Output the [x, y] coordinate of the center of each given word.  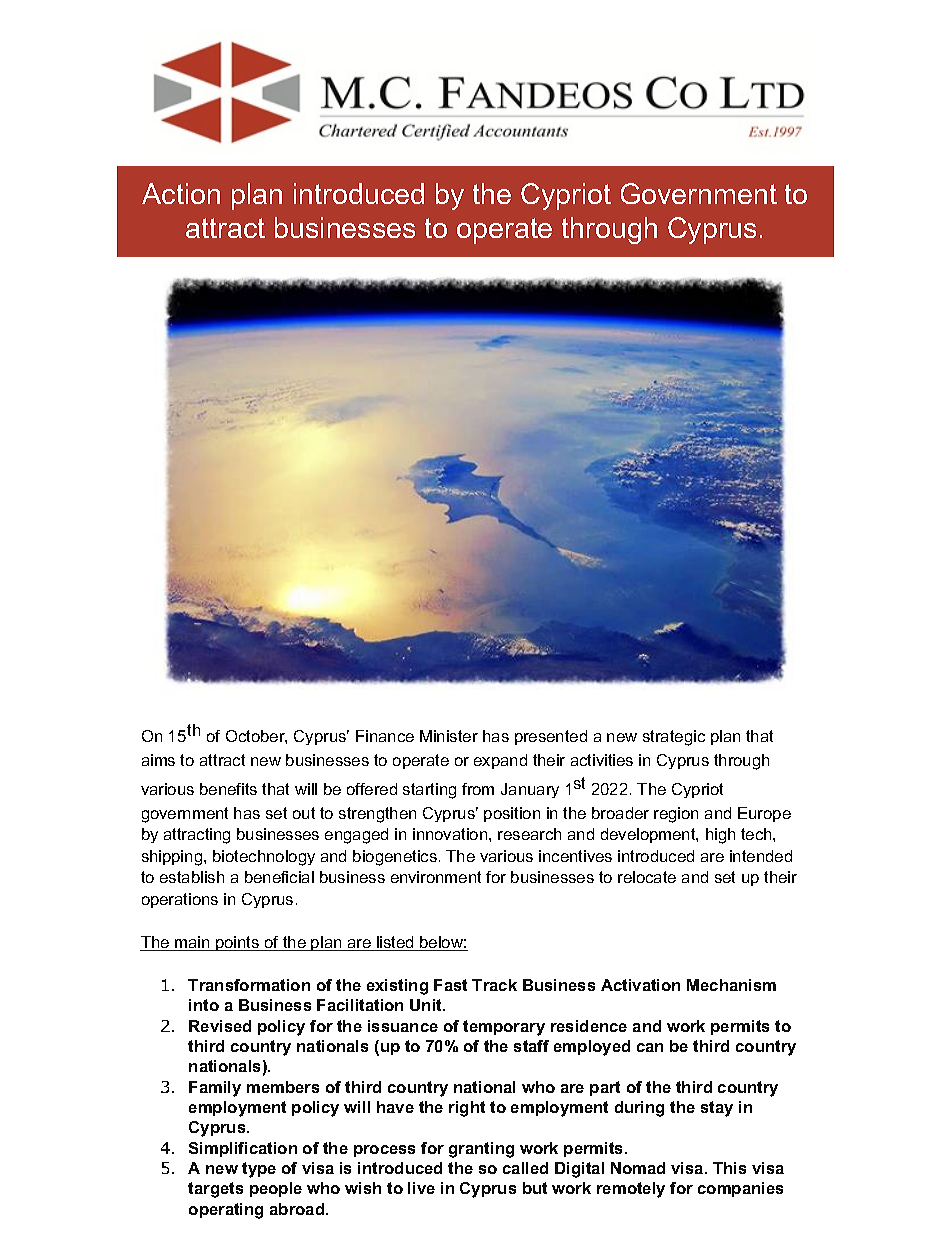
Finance [385, 736]
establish [192, 877]
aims [158, 760]
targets [215, 1190]
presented [551, 737]
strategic [674, 738]
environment [436, 877]
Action [181, 193]
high [720, 836]
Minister [449, 736]
